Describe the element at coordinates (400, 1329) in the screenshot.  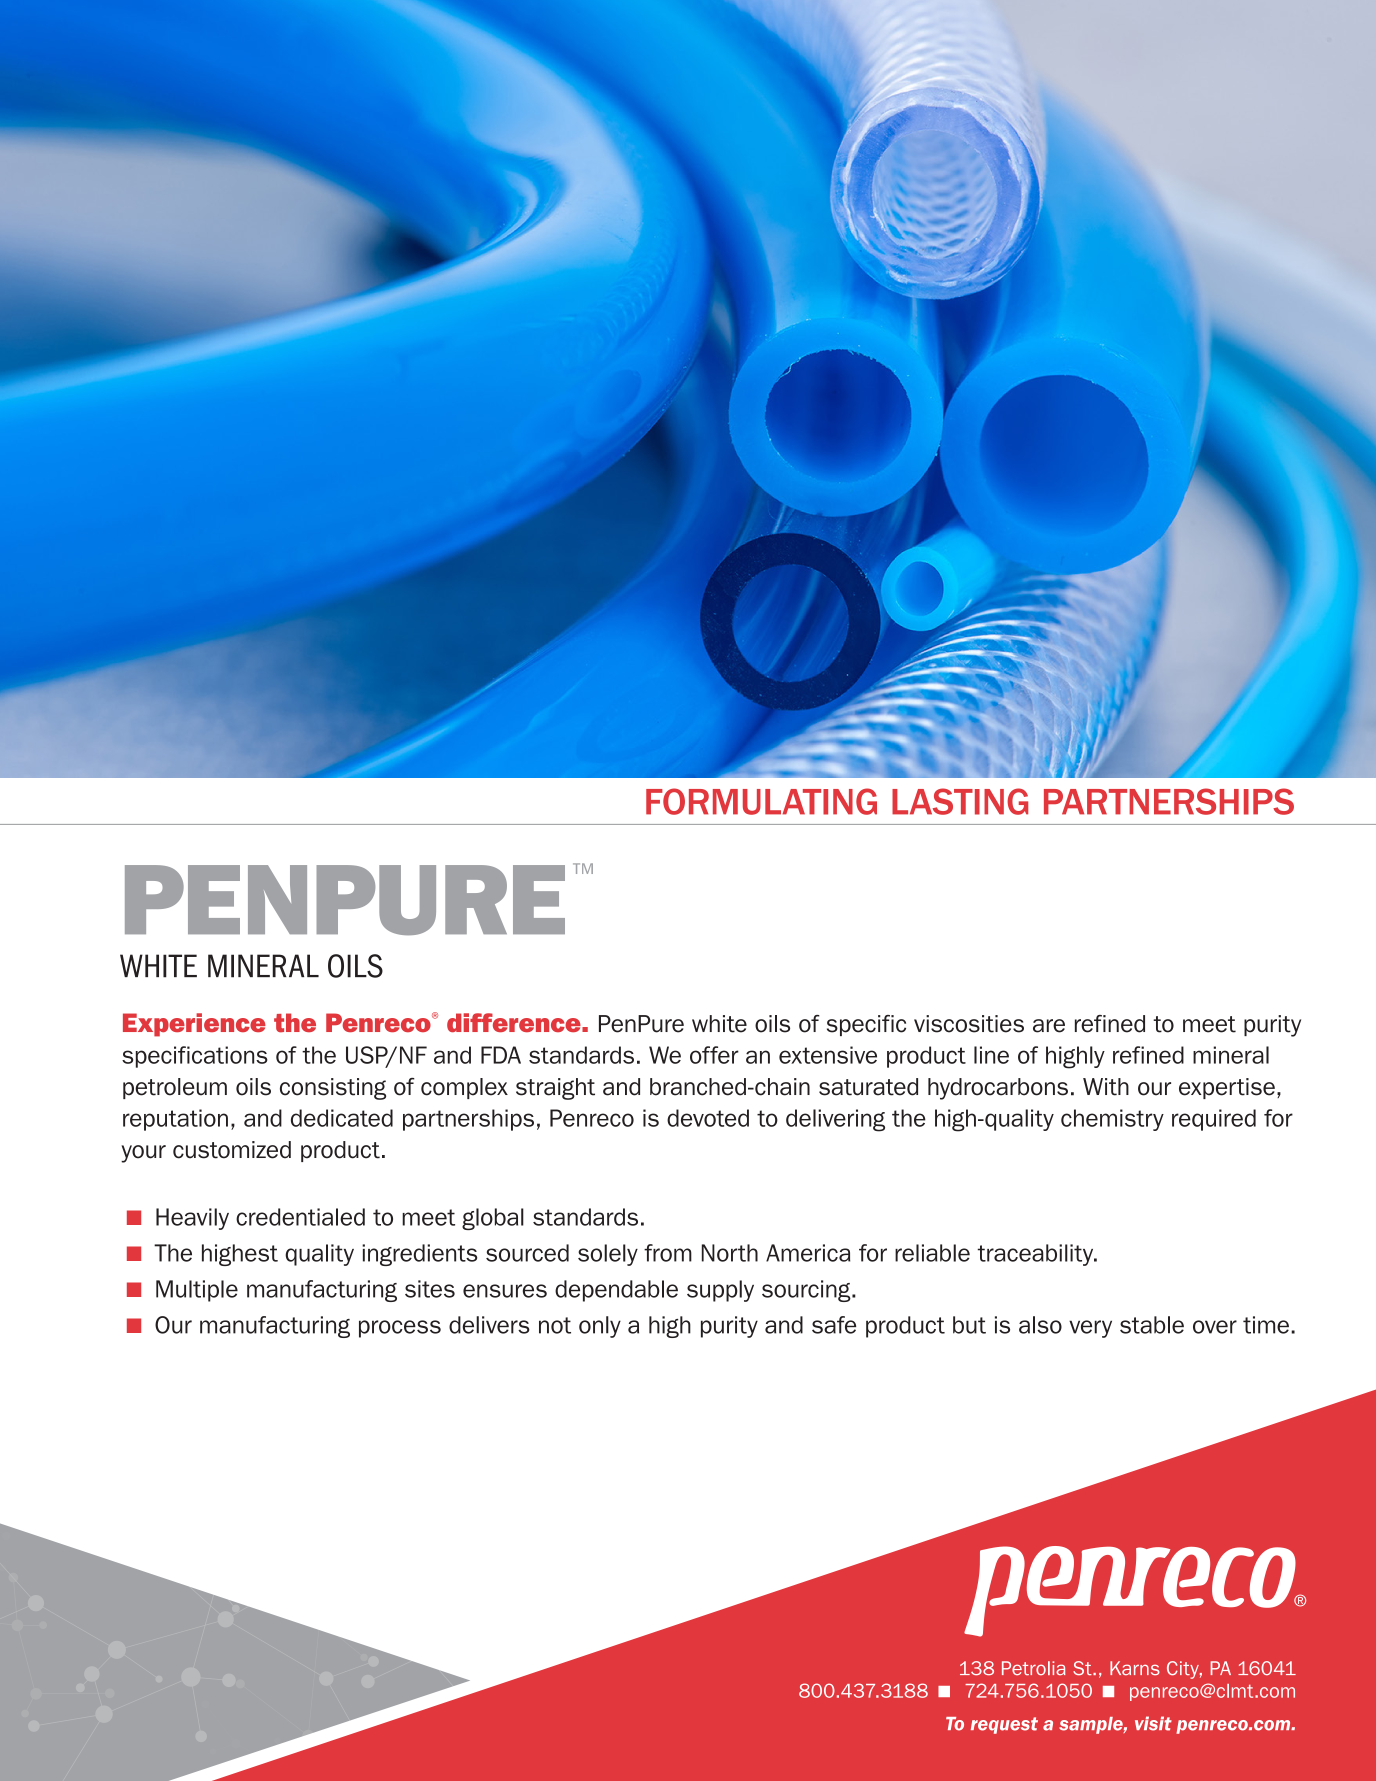
I see `process` at that location.
